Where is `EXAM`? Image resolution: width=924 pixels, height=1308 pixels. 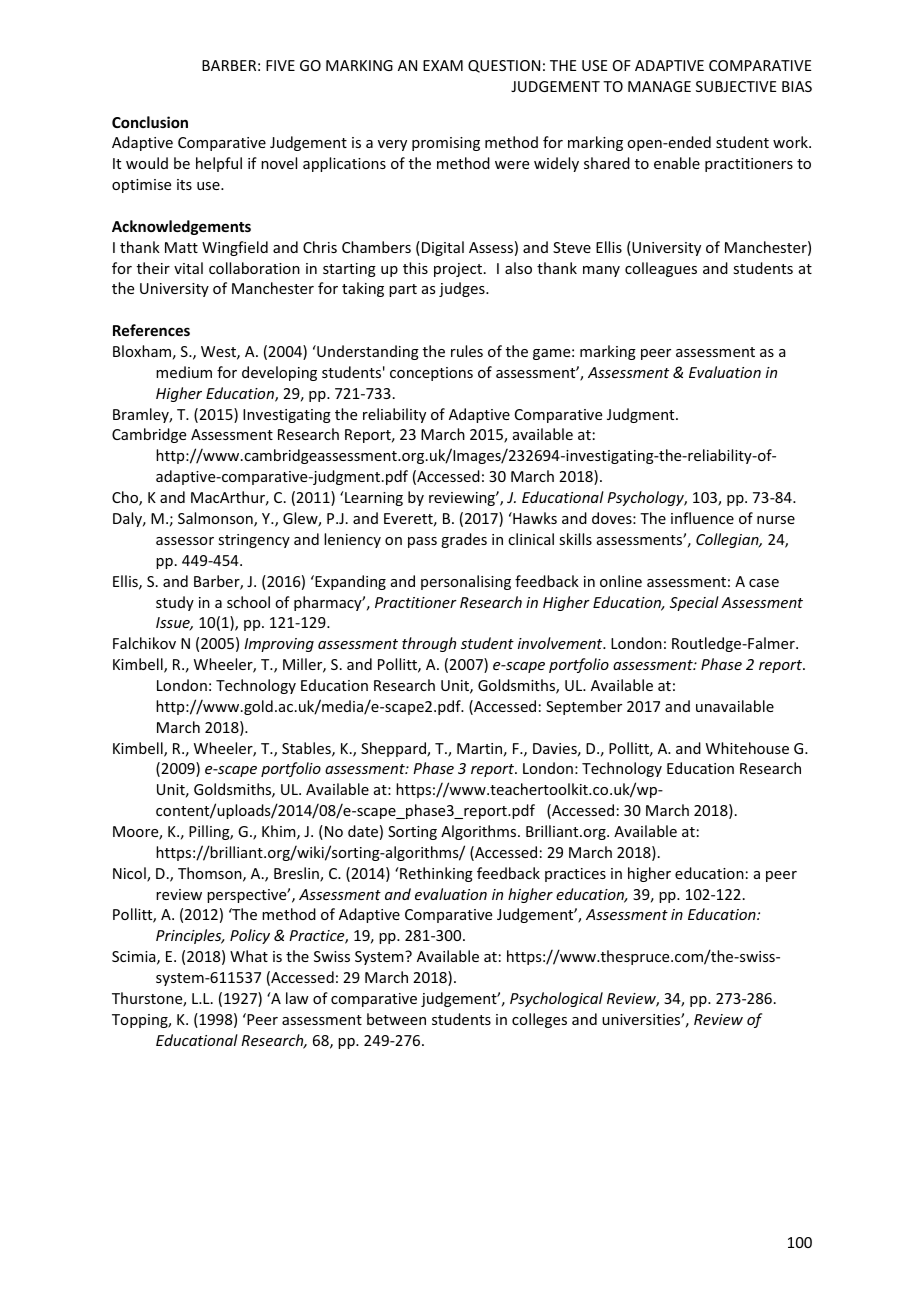 EXAM is located at coordinates (443, 65).
